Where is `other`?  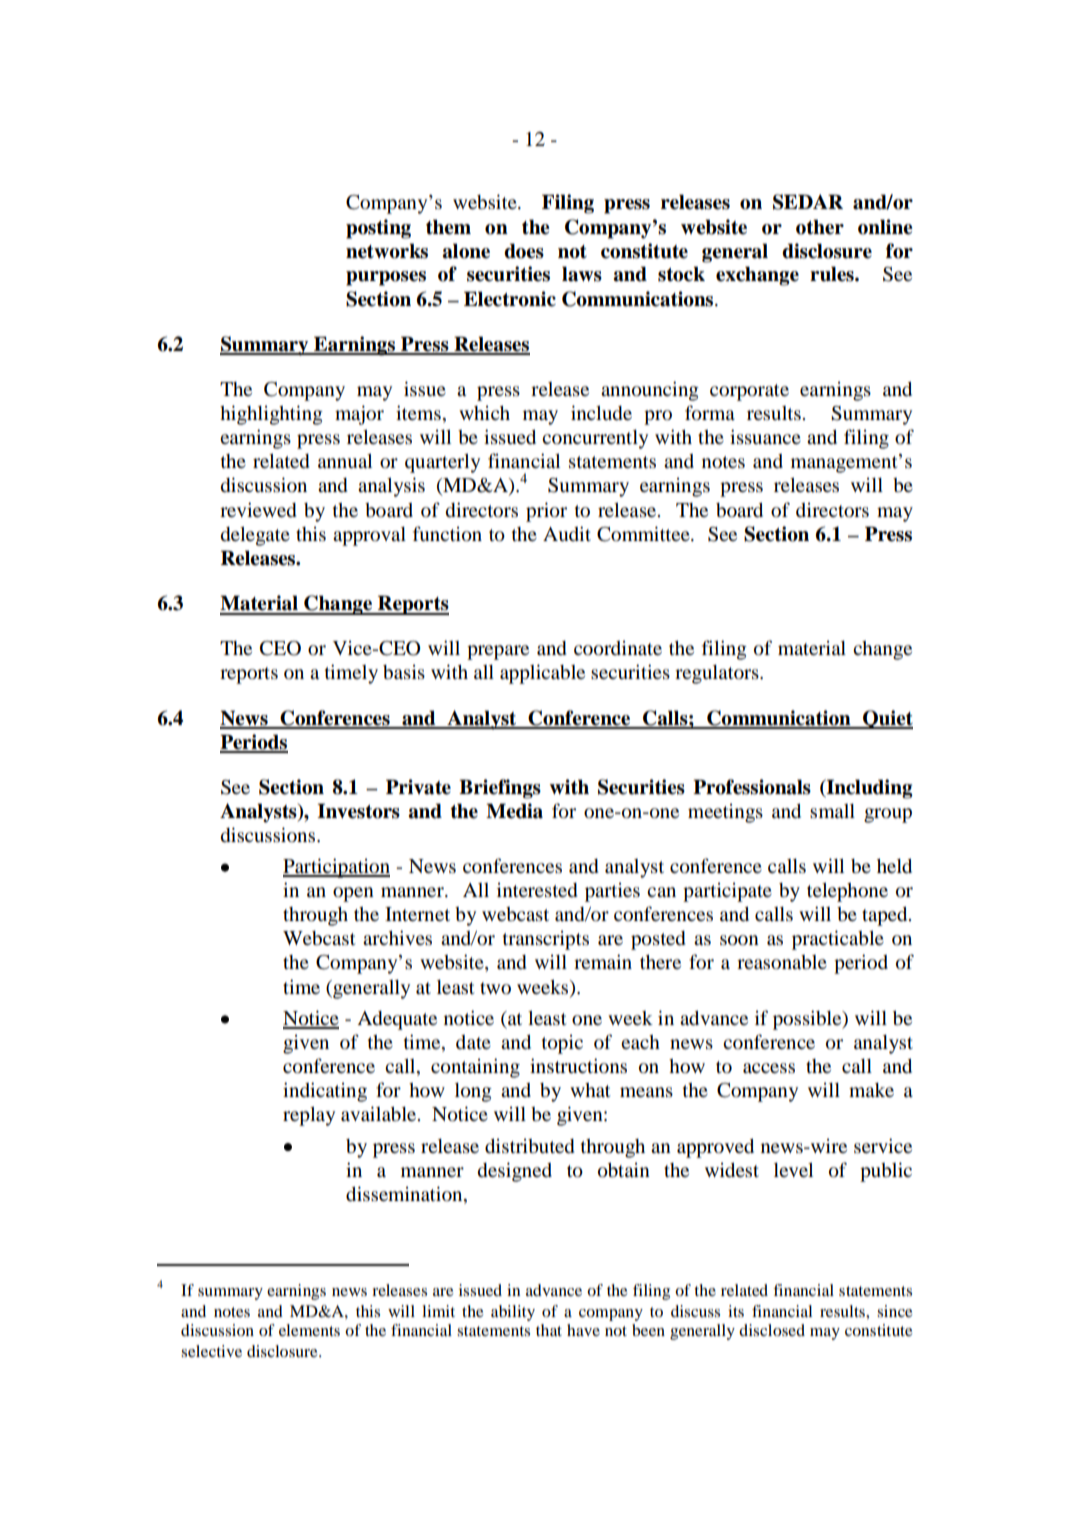 other is located at coordinates (820, 227).
